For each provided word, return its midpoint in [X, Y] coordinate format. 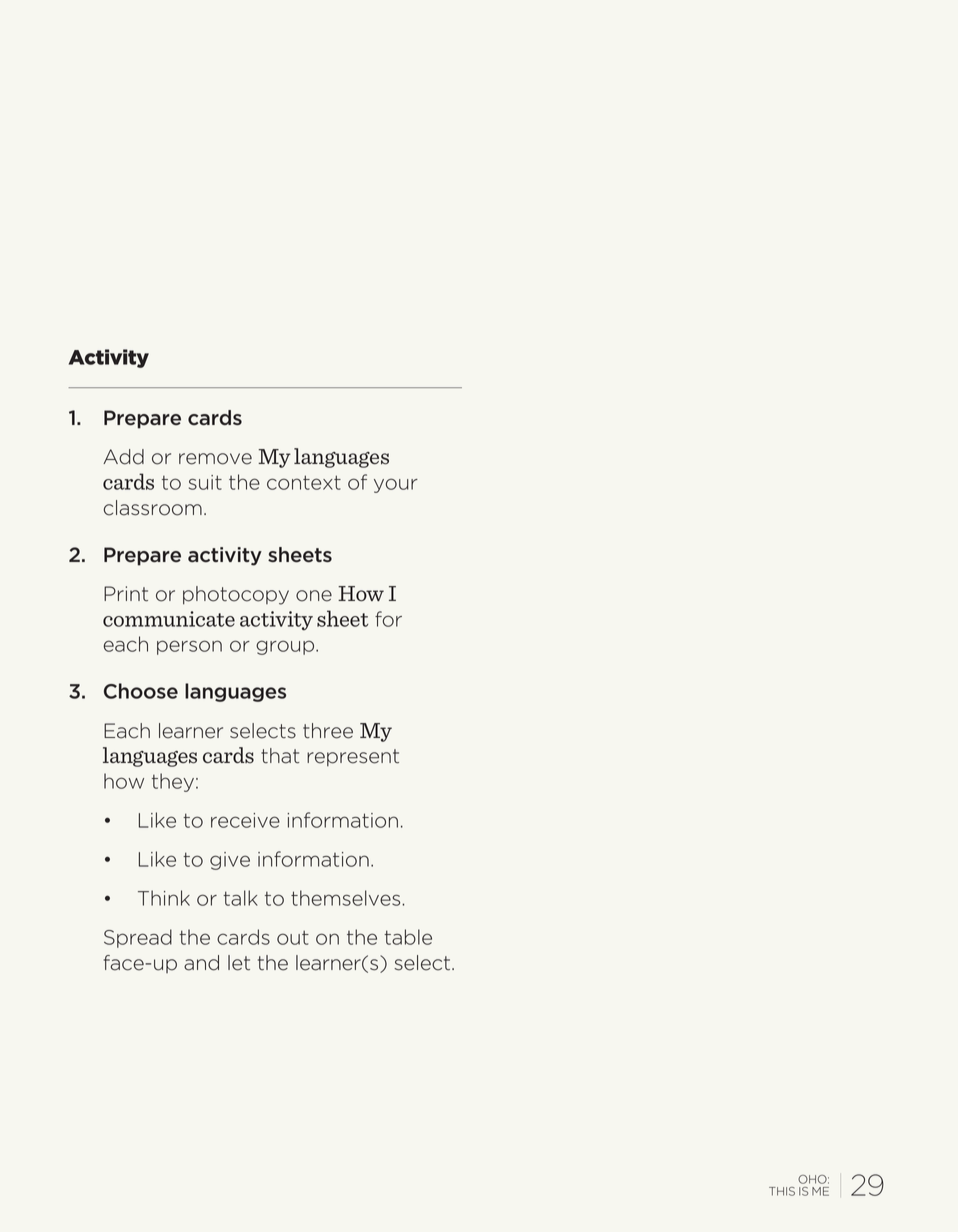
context [304, 482]
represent [353, 757]
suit [205, 482]
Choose [141, 691]
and [201, 963]
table [408, 937]
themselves [347, 898]
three [328, 731]
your [396, 485]
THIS [782, 1191]
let [239, 963]
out [293, 937]
